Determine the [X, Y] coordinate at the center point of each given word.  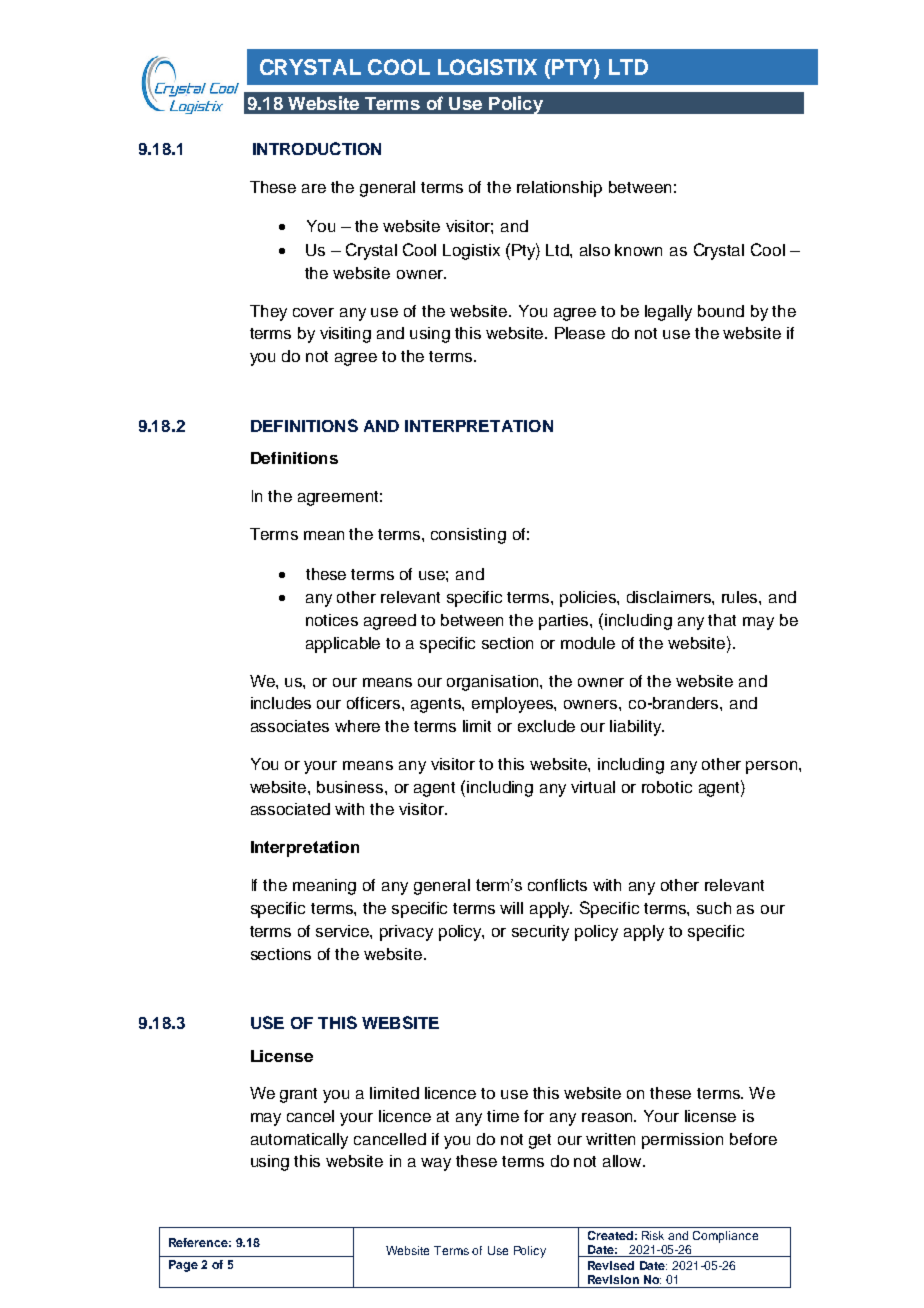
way [436, 1164]
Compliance [725, 1237]
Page [183, 1266]
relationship [559, 189]
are [314, 188]
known [638, 250]
